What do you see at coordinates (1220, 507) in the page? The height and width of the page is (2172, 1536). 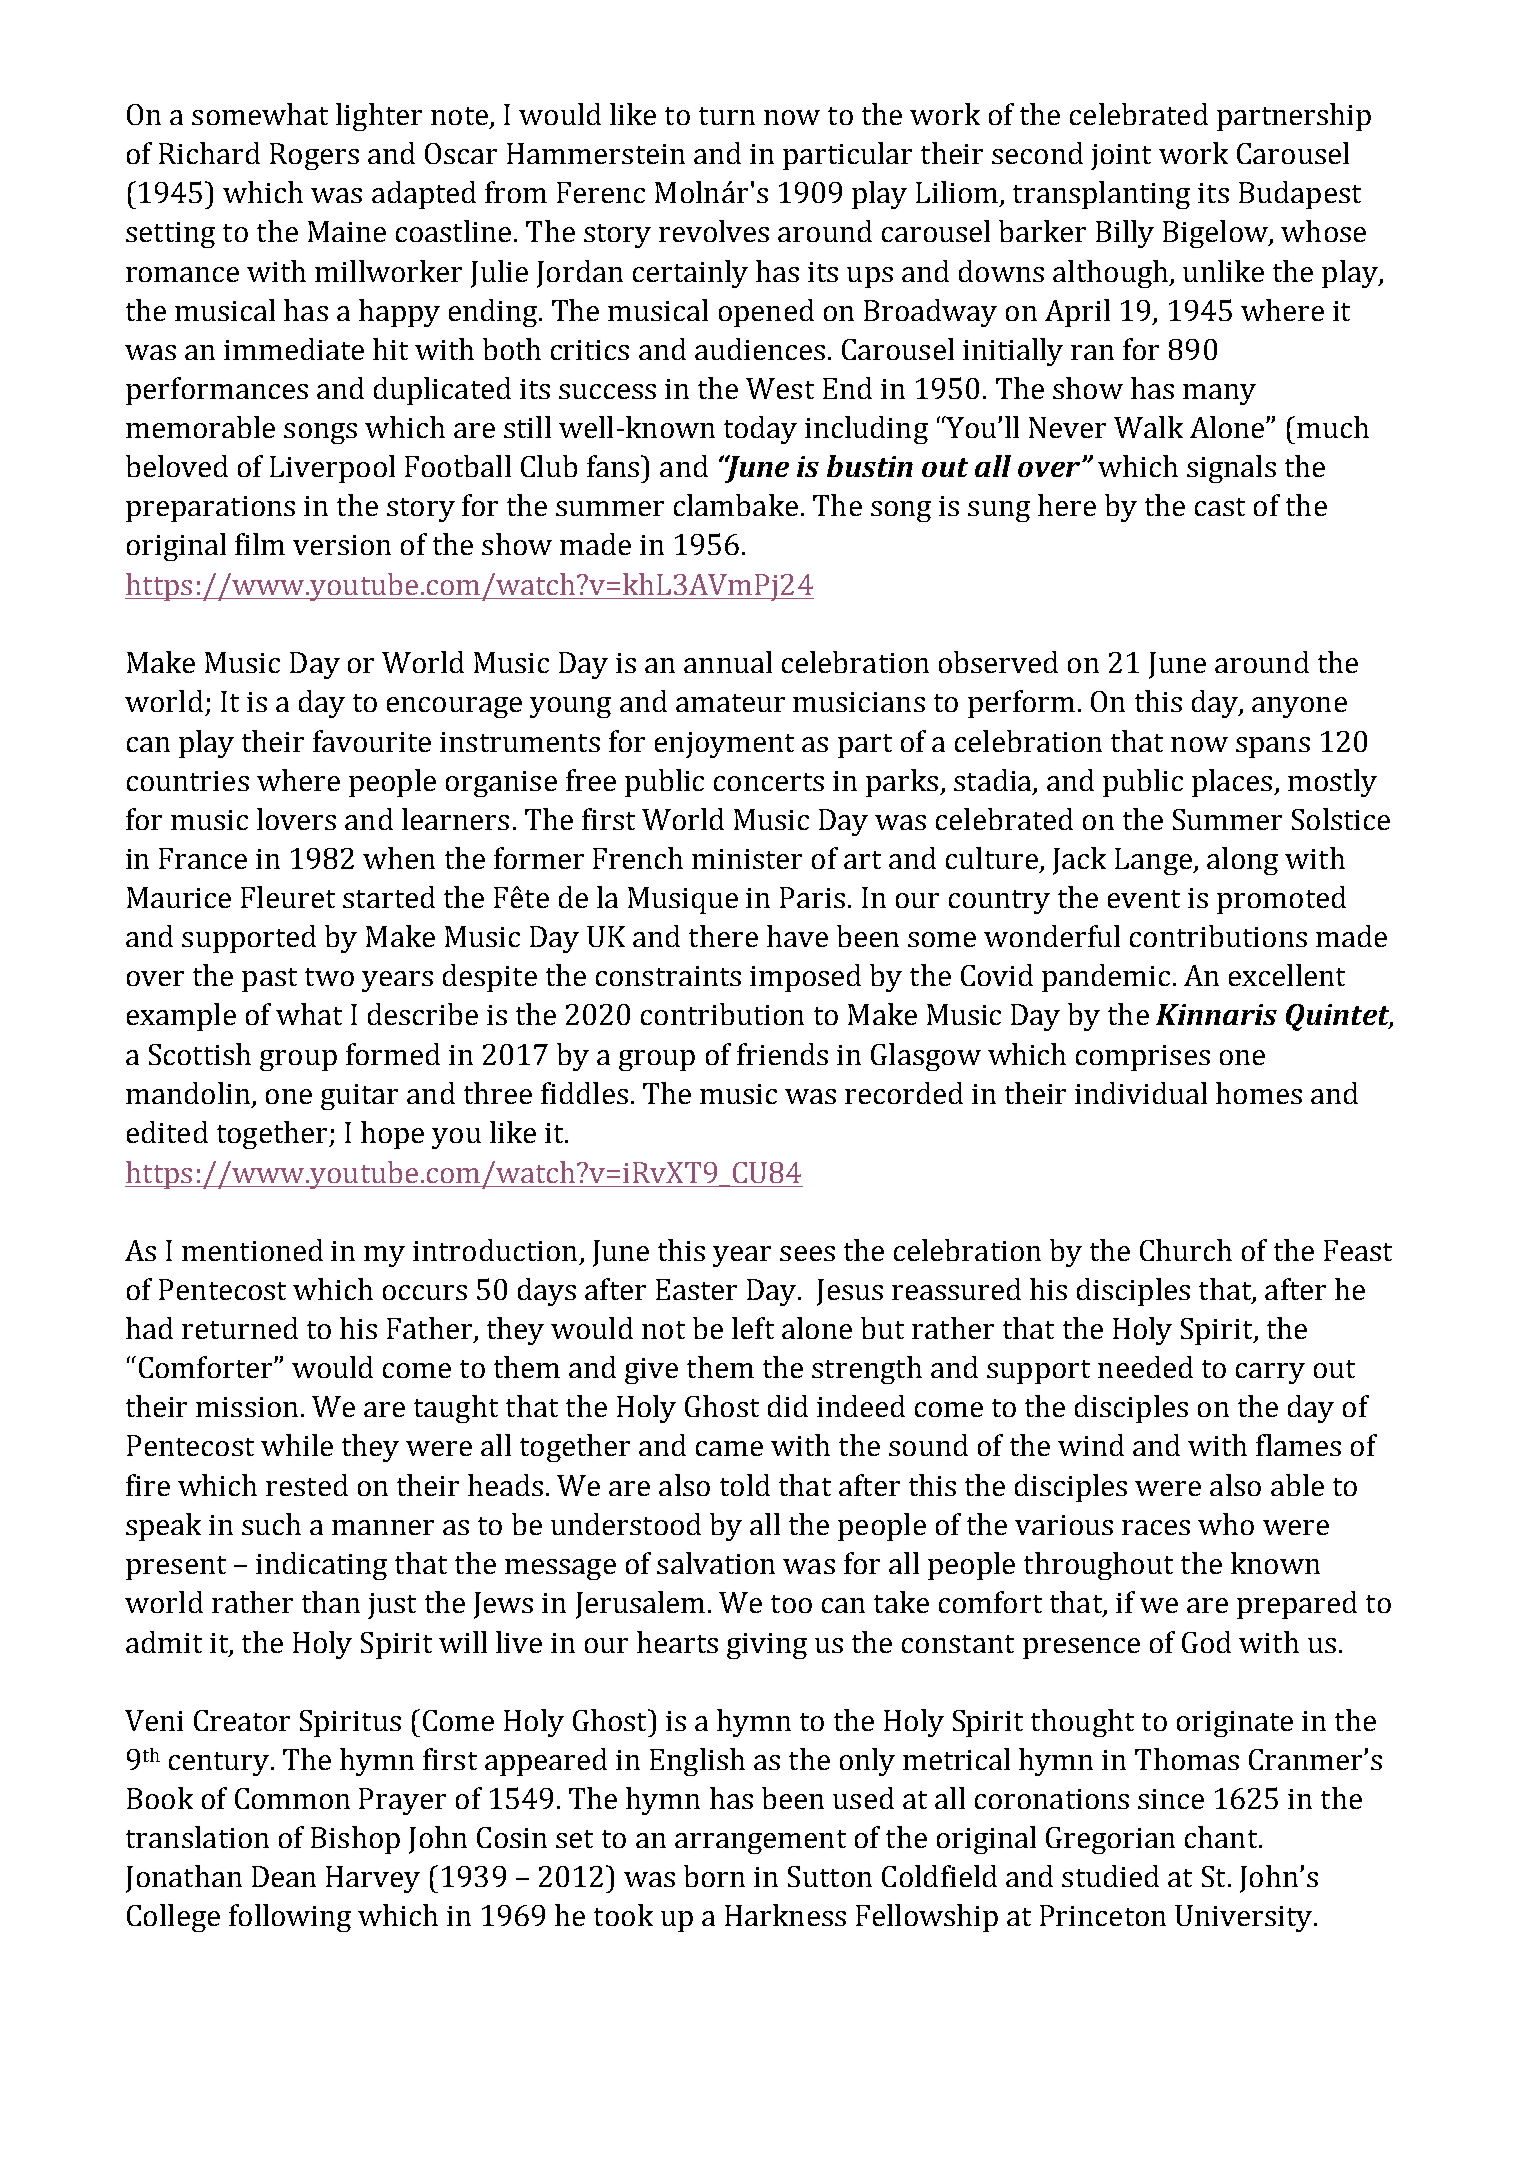 I see `cast` at bounding box center [1220, 507].
